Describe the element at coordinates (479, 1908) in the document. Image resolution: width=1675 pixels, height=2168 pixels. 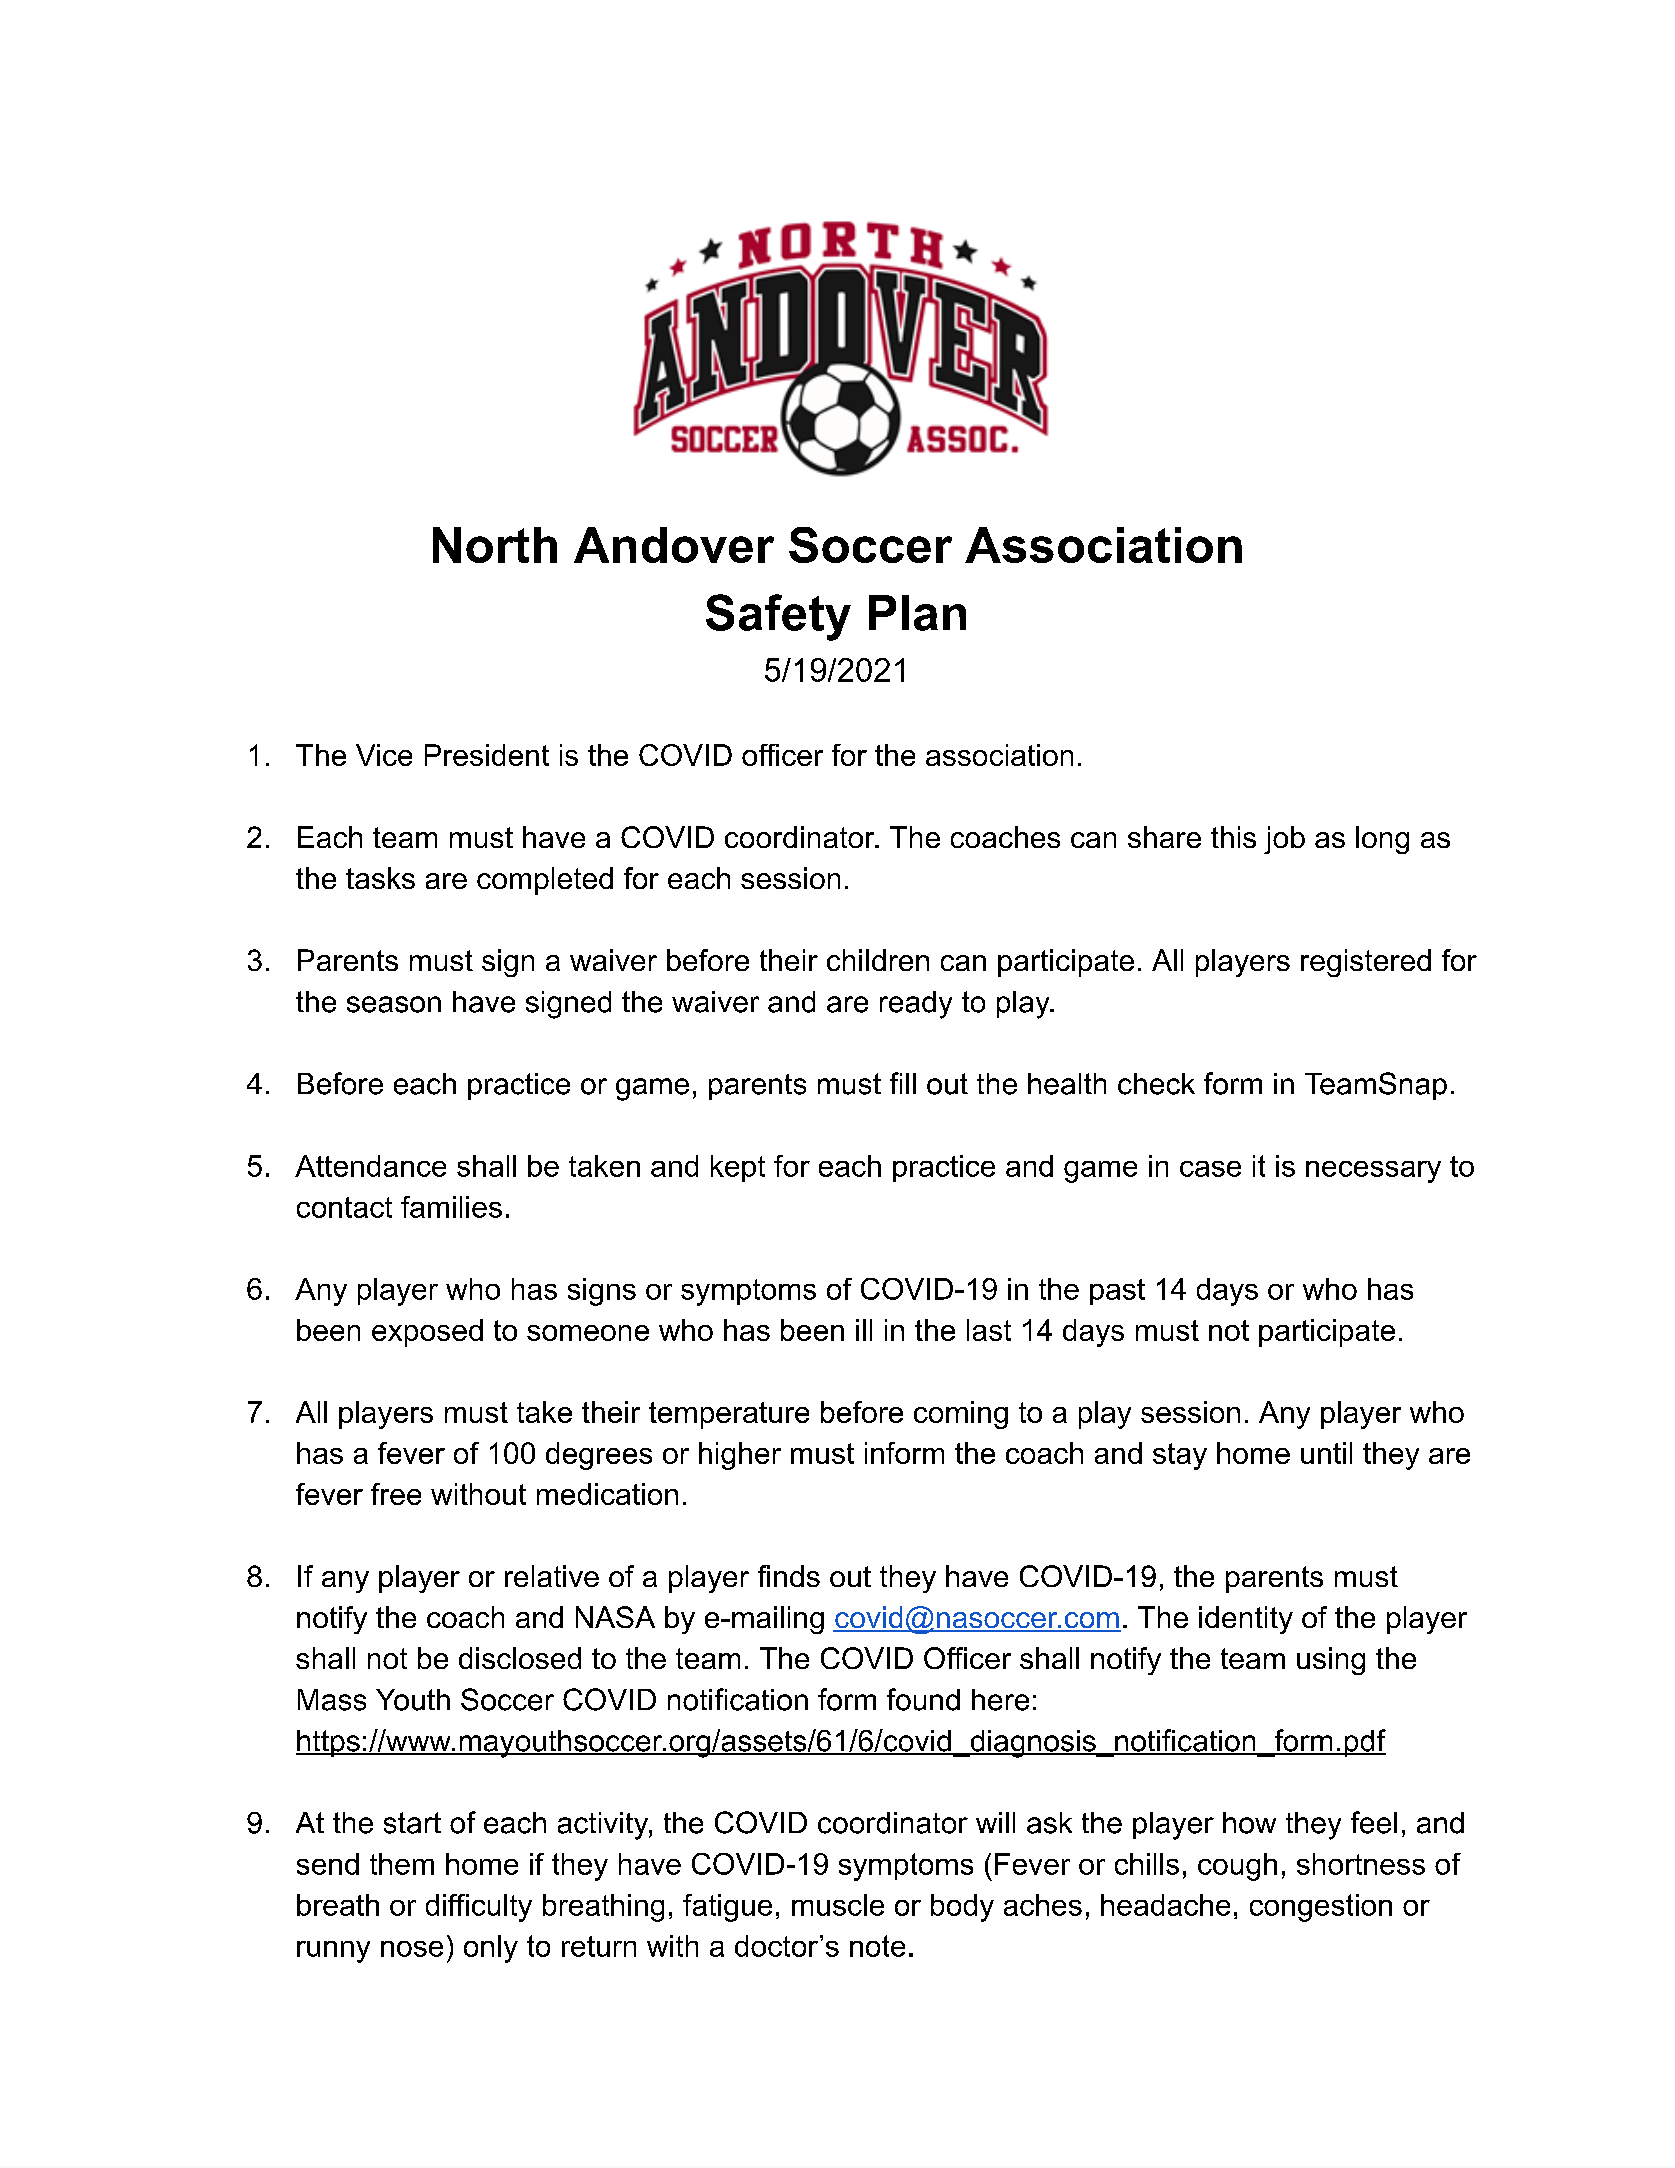
I see `difficulty` at that location.
